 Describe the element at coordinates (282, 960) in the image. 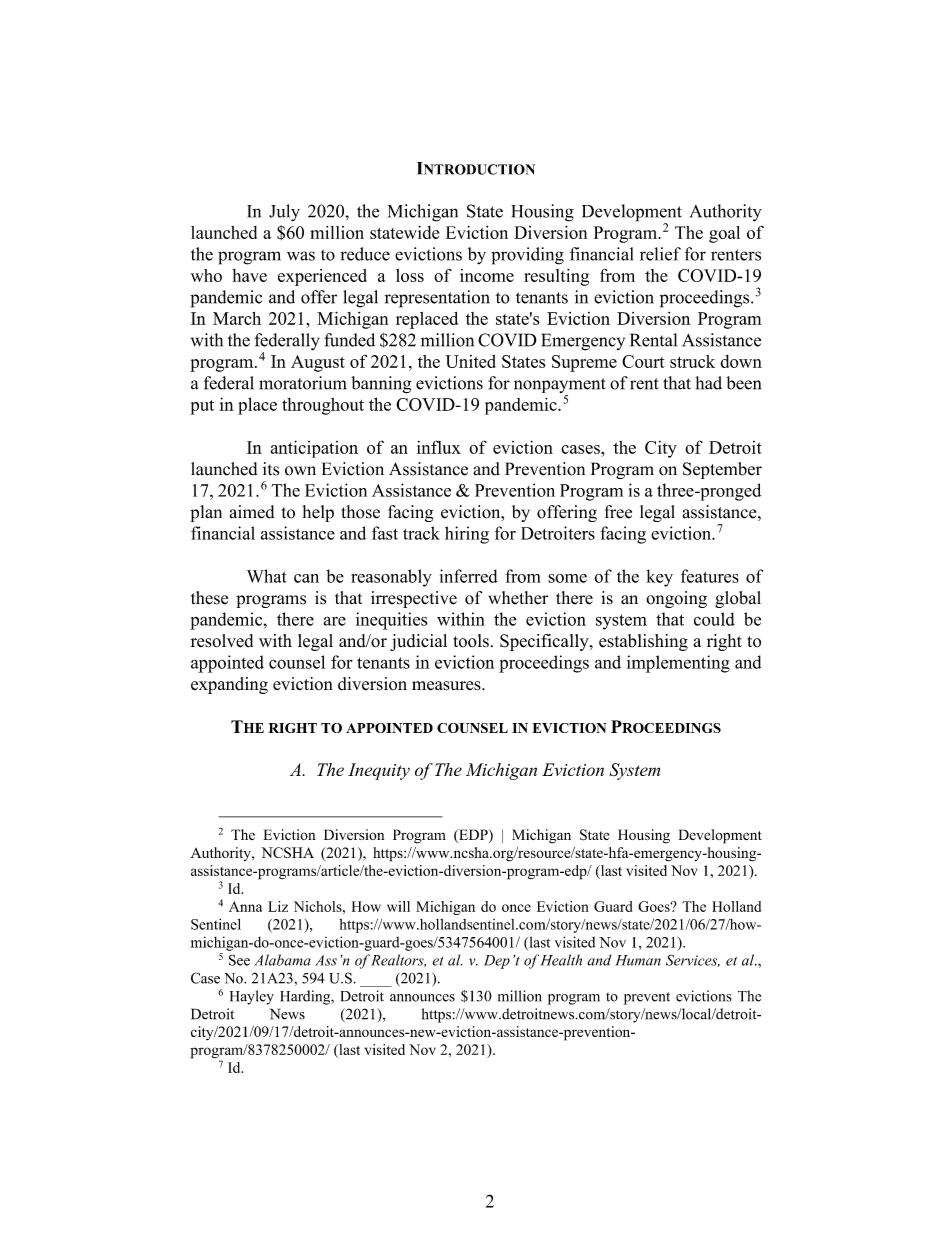

I see `Alabama` at that location.
